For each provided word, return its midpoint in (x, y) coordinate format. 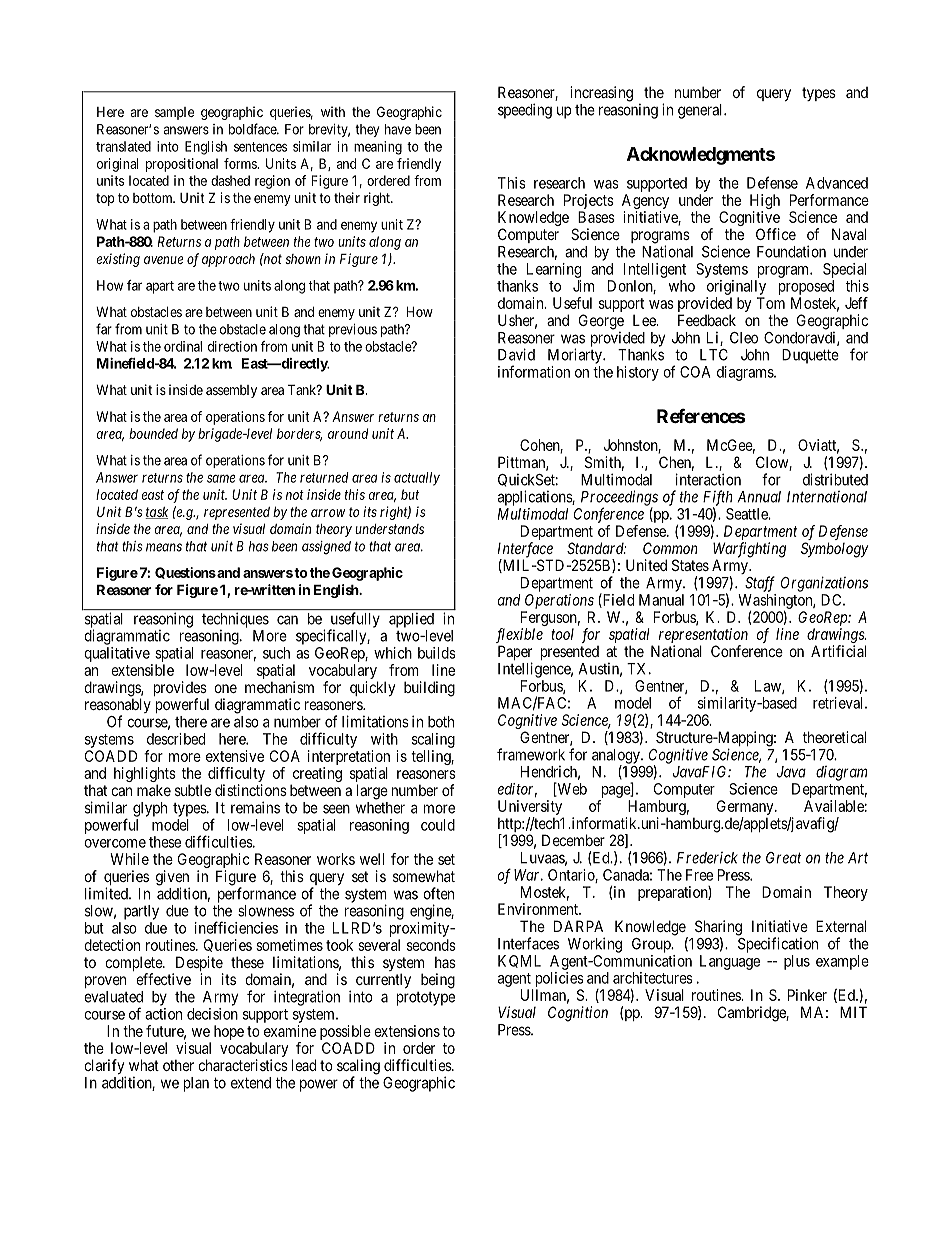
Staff (760, 584)
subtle (193, 790)
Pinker (807, 995)
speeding (525, 111)
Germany (746, 809)
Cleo (744, 338)
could (438, 825)
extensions (407, 1031)
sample (174, 113)
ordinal (183, 346)
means (164, 547)
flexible (519, 635)
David (516, 354)
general (701, 111)
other (178, 1065)
